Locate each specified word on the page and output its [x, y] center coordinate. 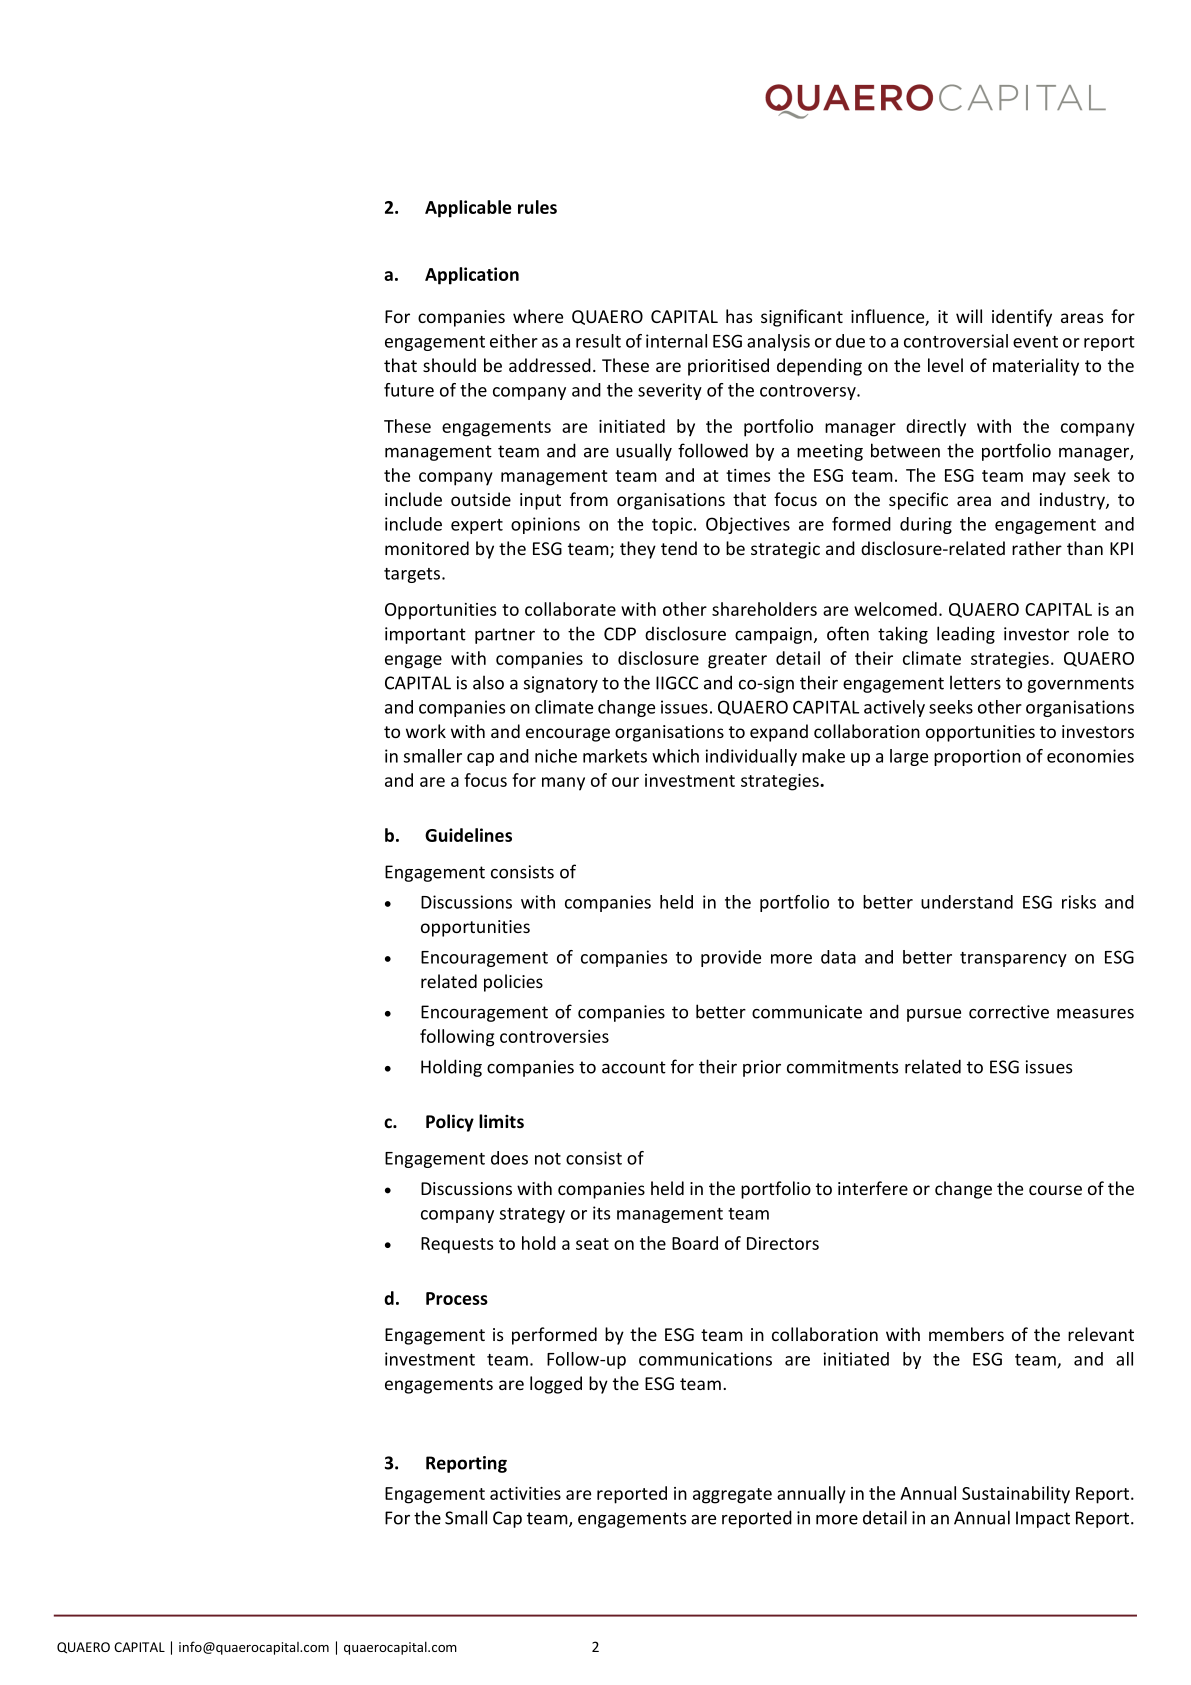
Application [472, 276]
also [488, 682]
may [1049, 479]
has [739, 316]
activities [525, 1493]
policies [513, 983]
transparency [1013, 959]
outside [481, 499]
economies [1090, 756]
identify [1022, 318]
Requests [457, 1245]
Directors [783, 1243]
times [748, 475]
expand [779, 733]
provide [731, 958]
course [1055, 1190]
